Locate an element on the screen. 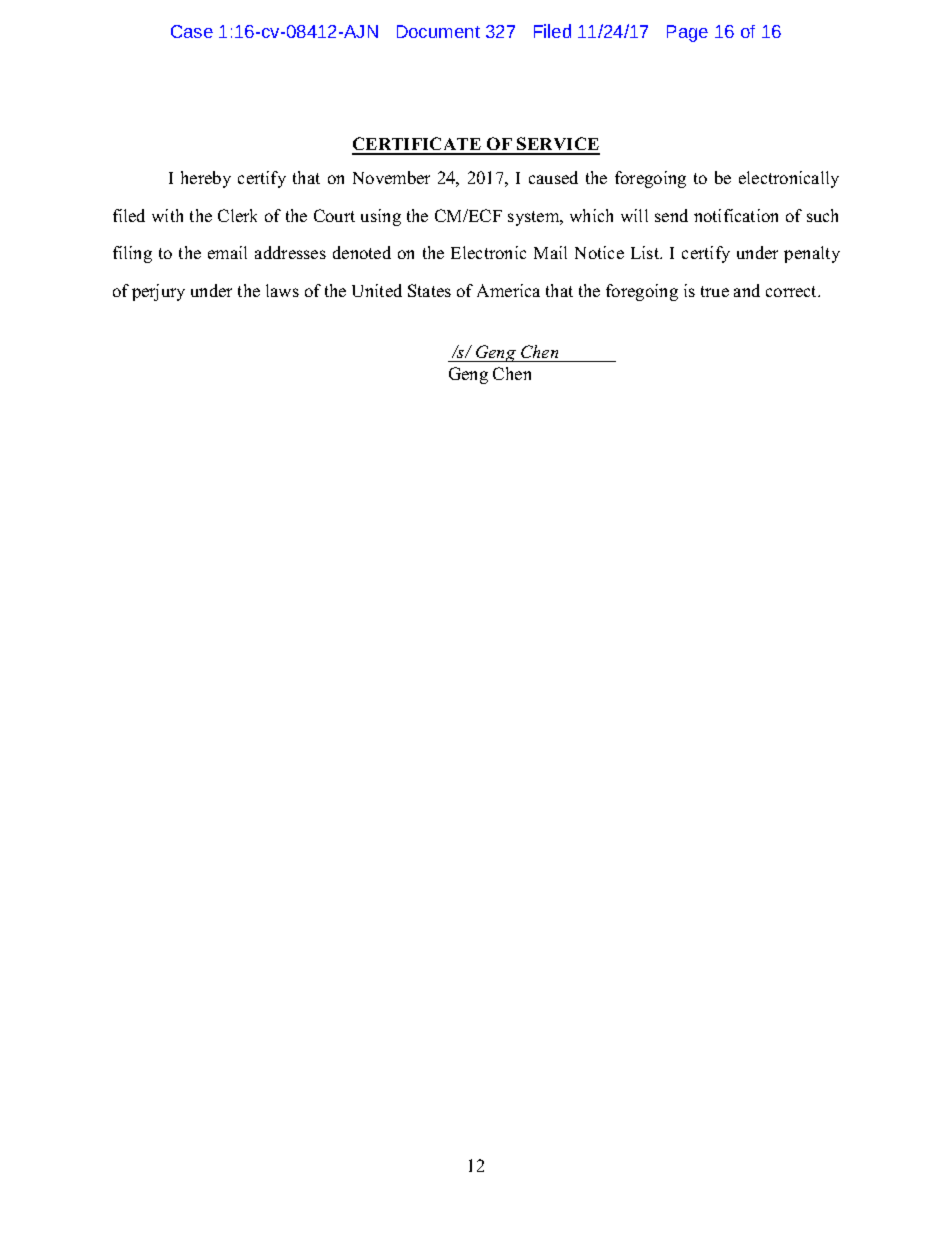  Document is located at coordinates (438, 31).
